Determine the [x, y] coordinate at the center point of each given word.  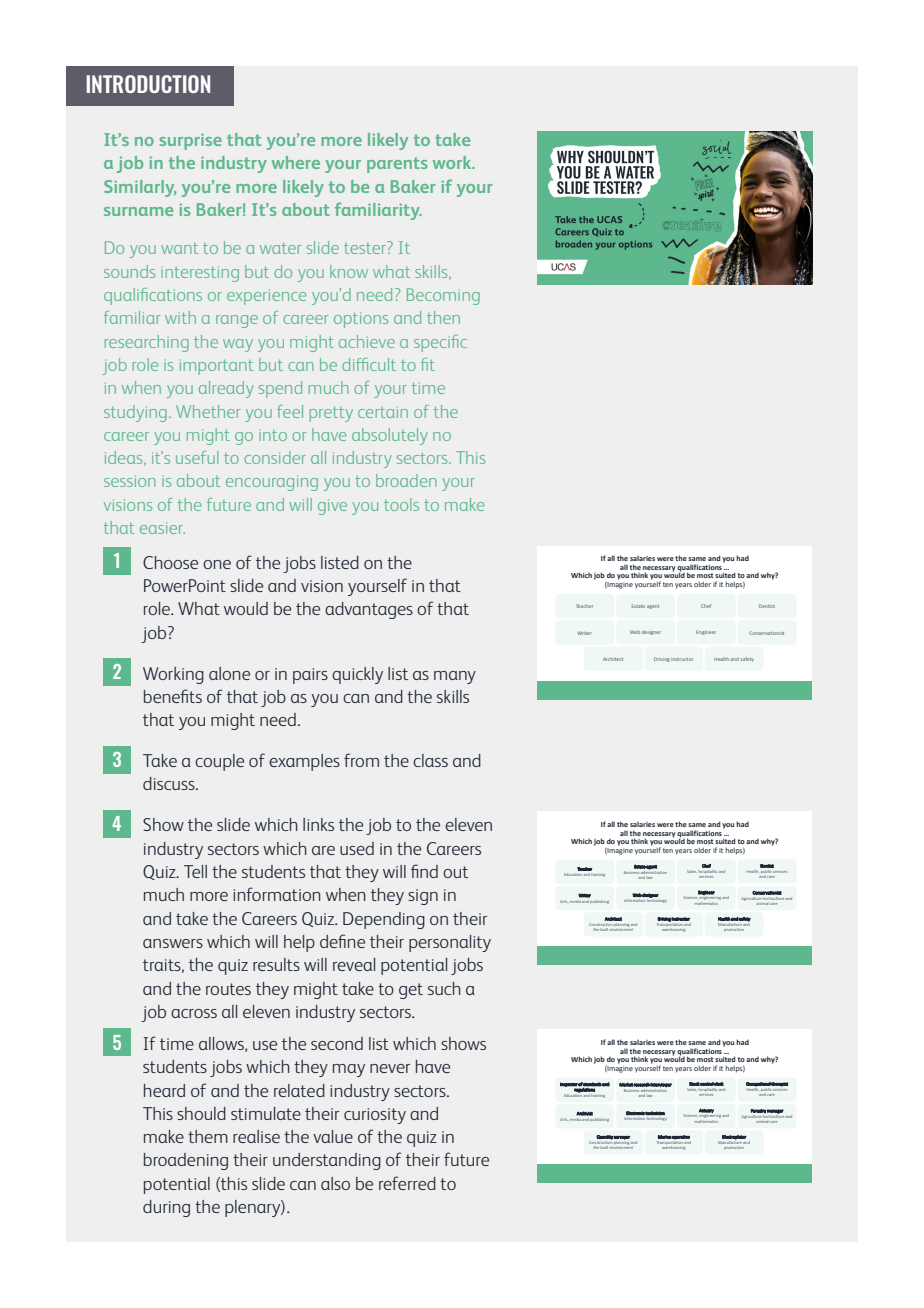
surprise [191, 141]
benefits [173, 696]
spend [280, 389]
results [276, 964]
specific [440, 343]
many [455, 677]
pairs [310, 676]
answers [173, 943]
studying [135, 413]
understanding [327, 1161]
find [424, 871]
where [296, 162]
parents [397, 165]
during [166, 1208]
